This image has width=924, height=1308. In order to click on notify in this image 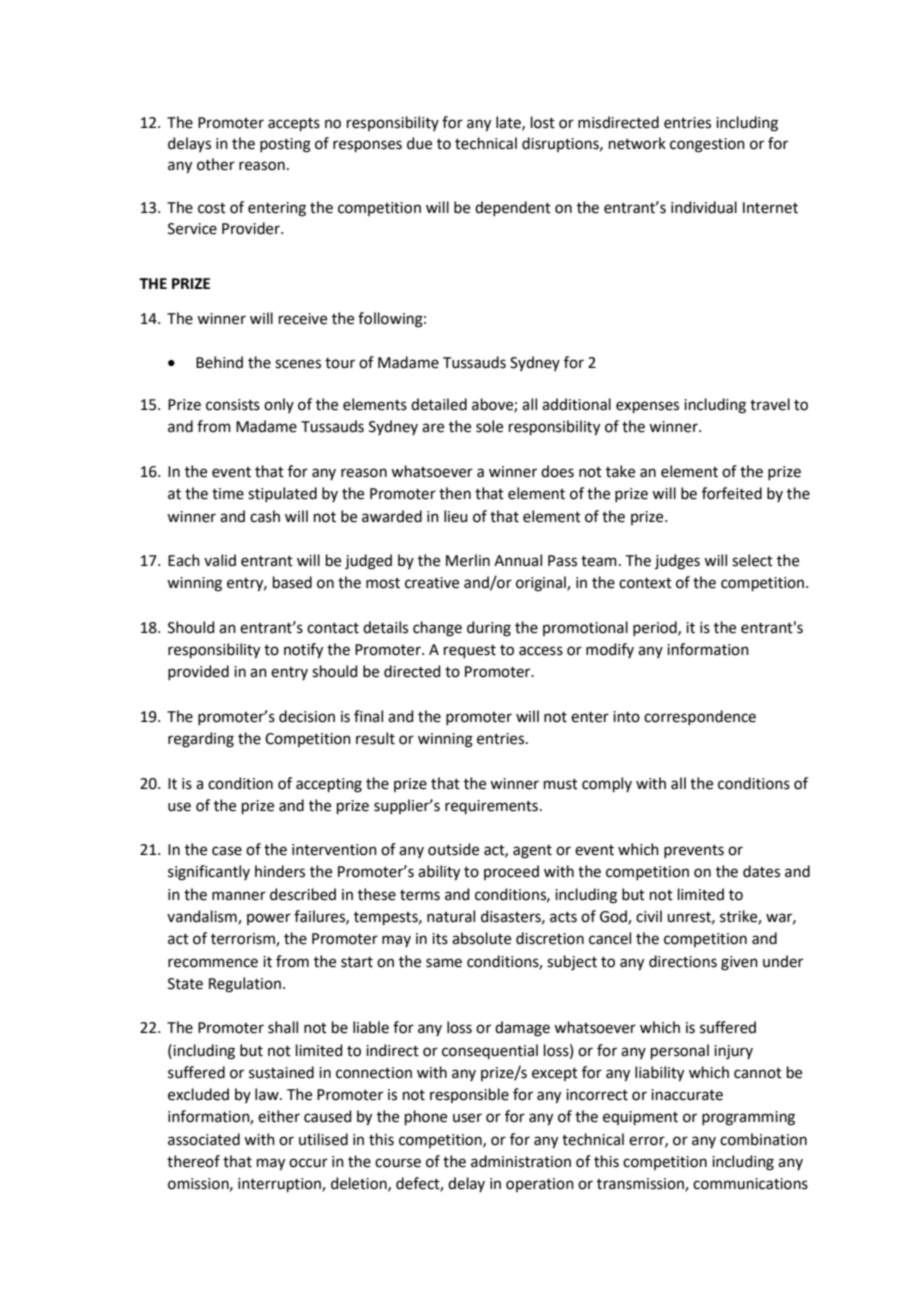, I will do `click(303, 651)`.
